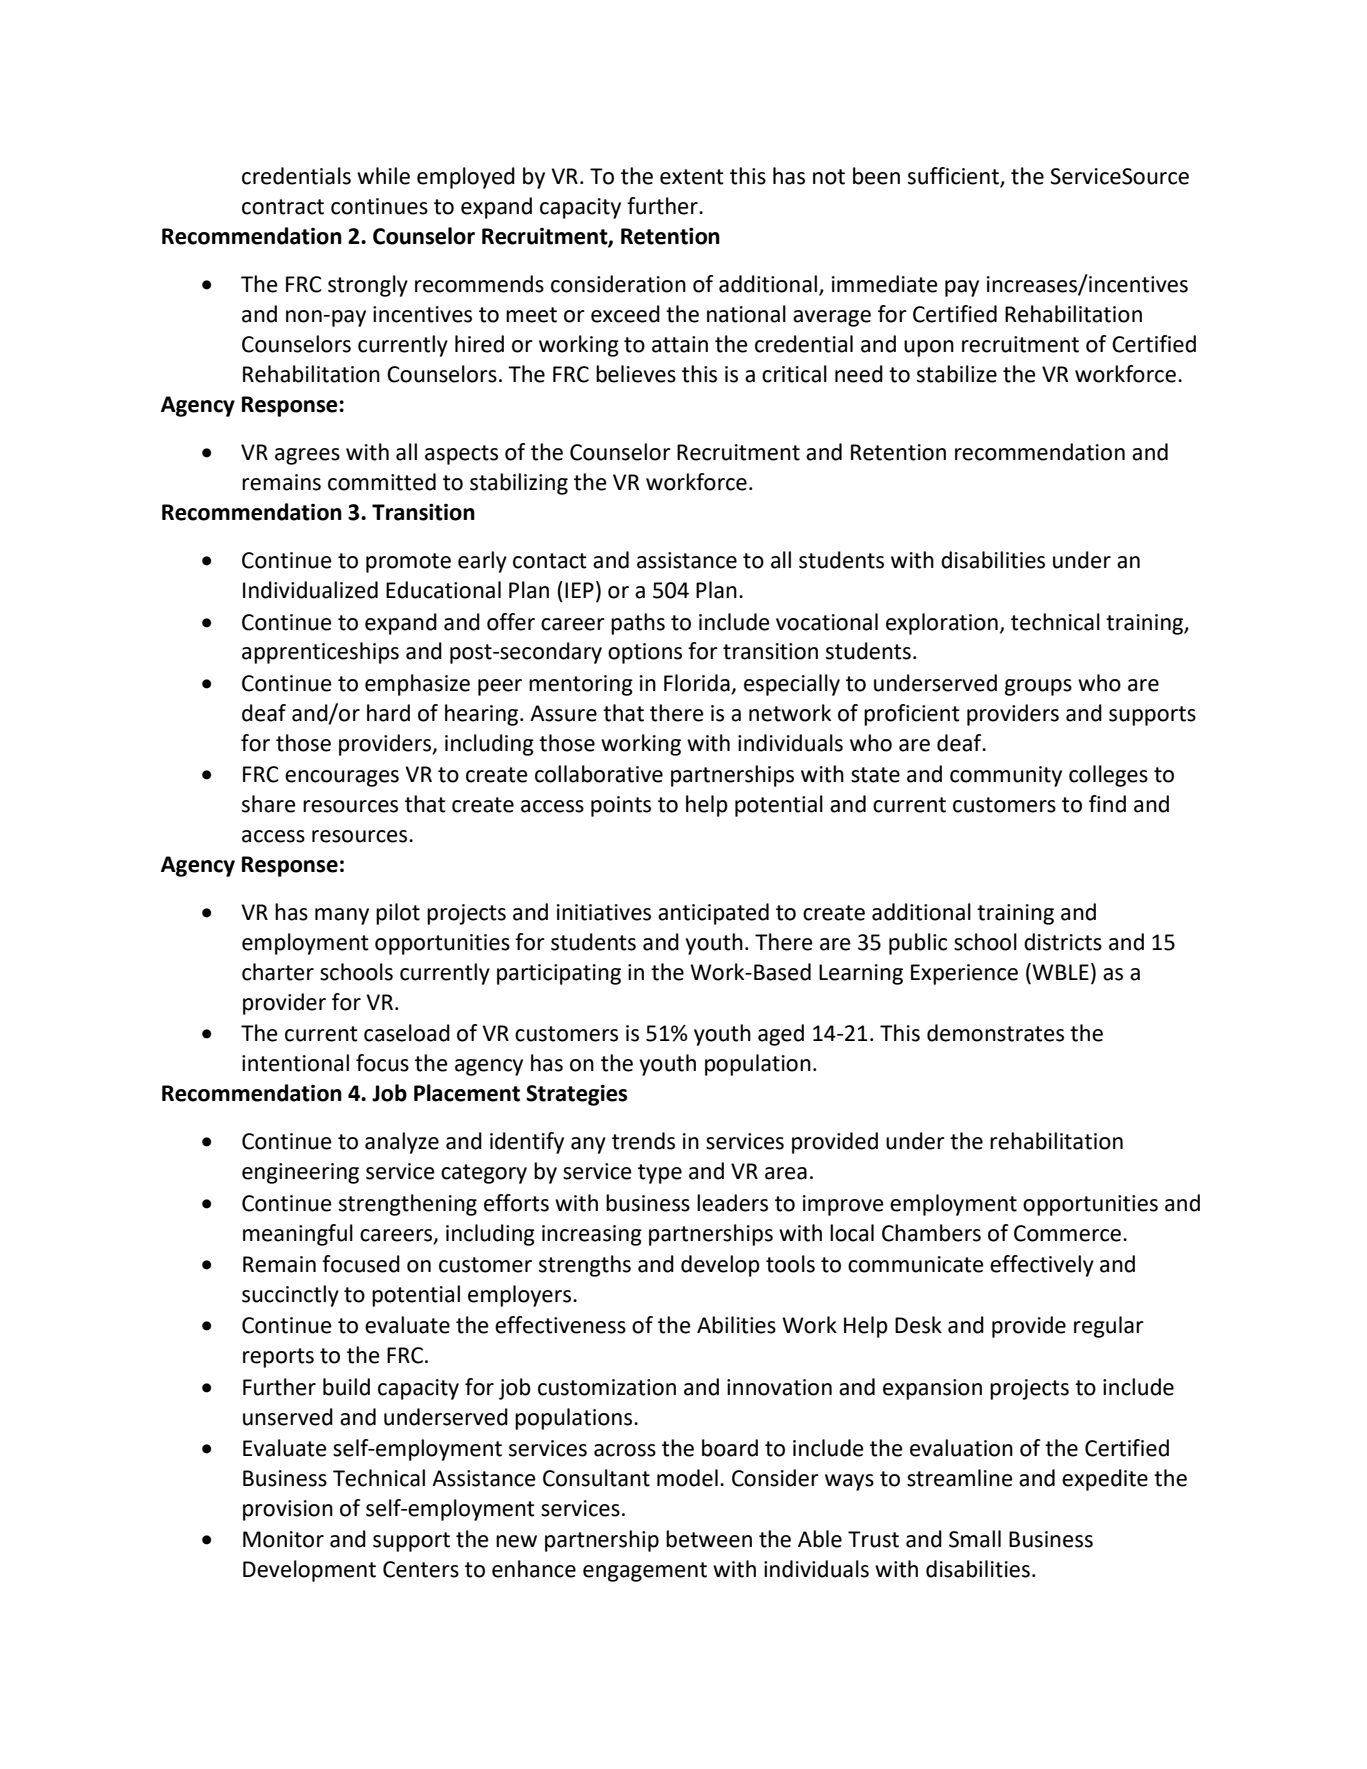 The image size is (1367, 1769). Describe the element at coordinates (421, 1569) in the image. I see `Centers` at that location.
